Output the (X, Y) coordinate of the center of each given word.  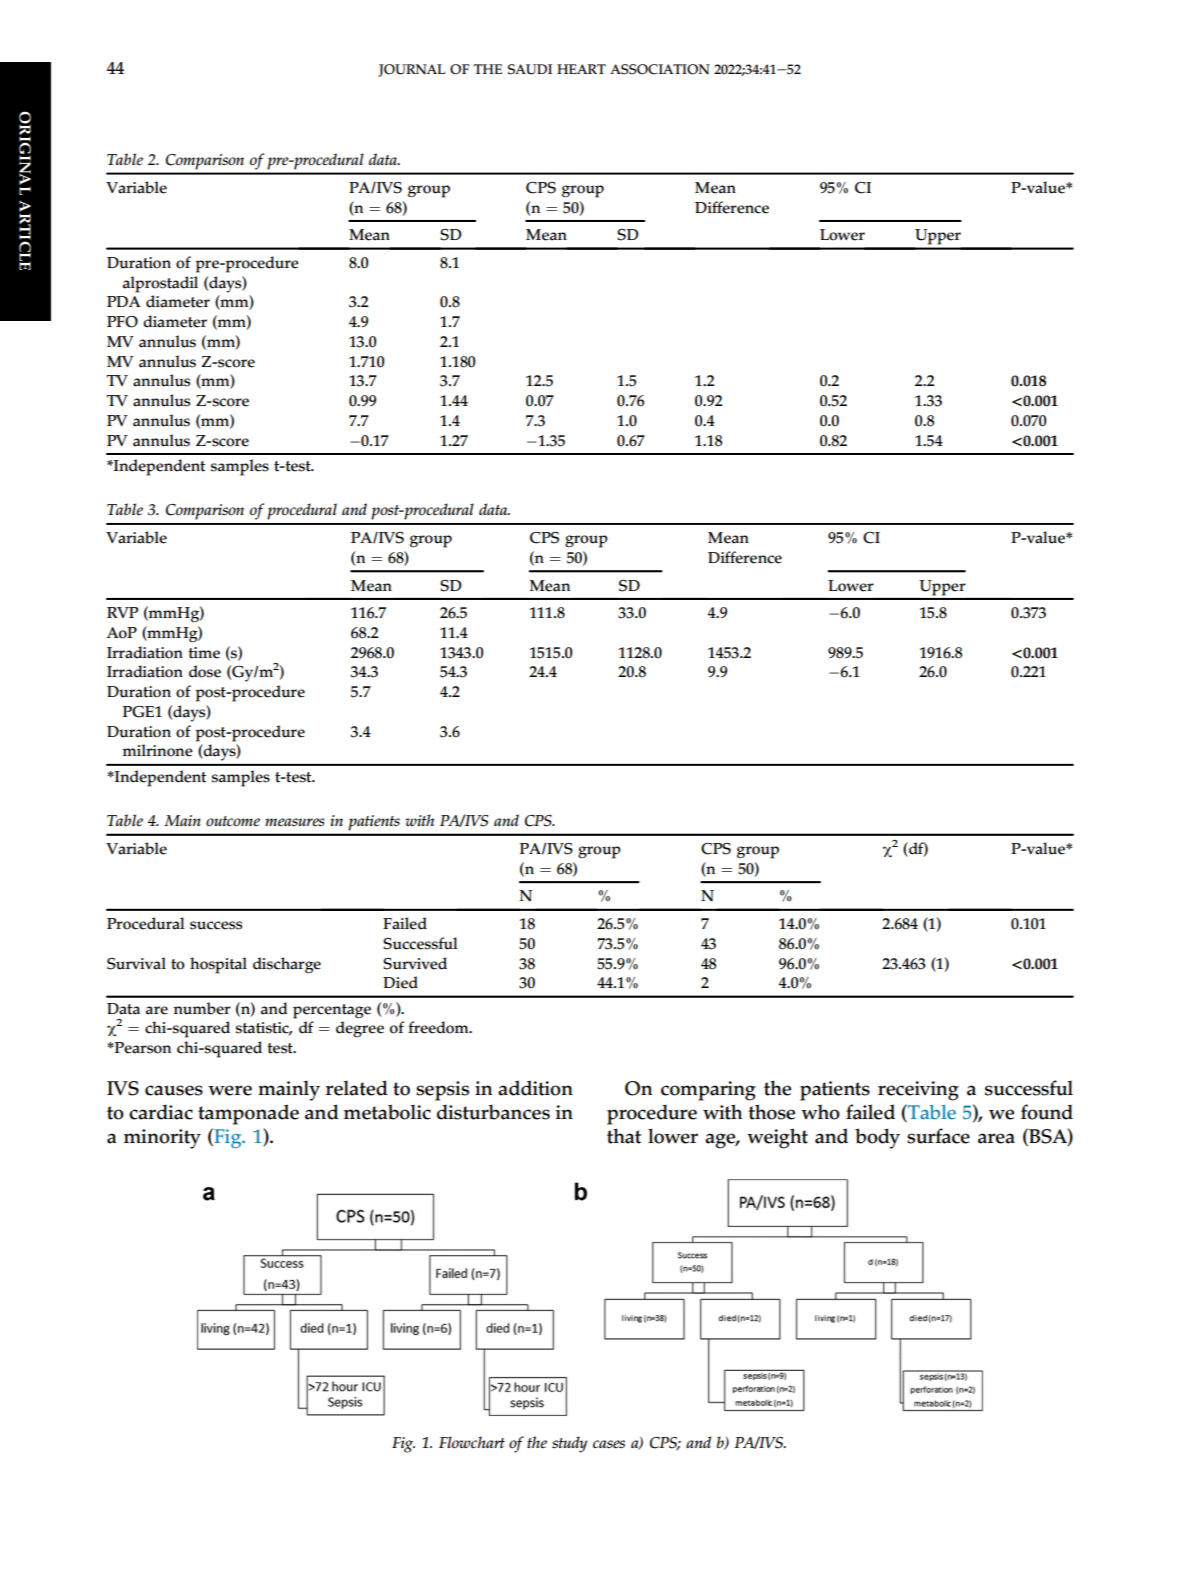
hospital (218, 965)
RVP (122, 612)
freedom (439, 1027)
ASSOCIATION (660, 69)
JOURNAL (411, 70)
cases (609, 1444)
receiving (918, 1091)
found (1047, 1112)
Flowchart (472, 1442)
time (204, 653)
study (569, 1444)
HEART (581, 69)
